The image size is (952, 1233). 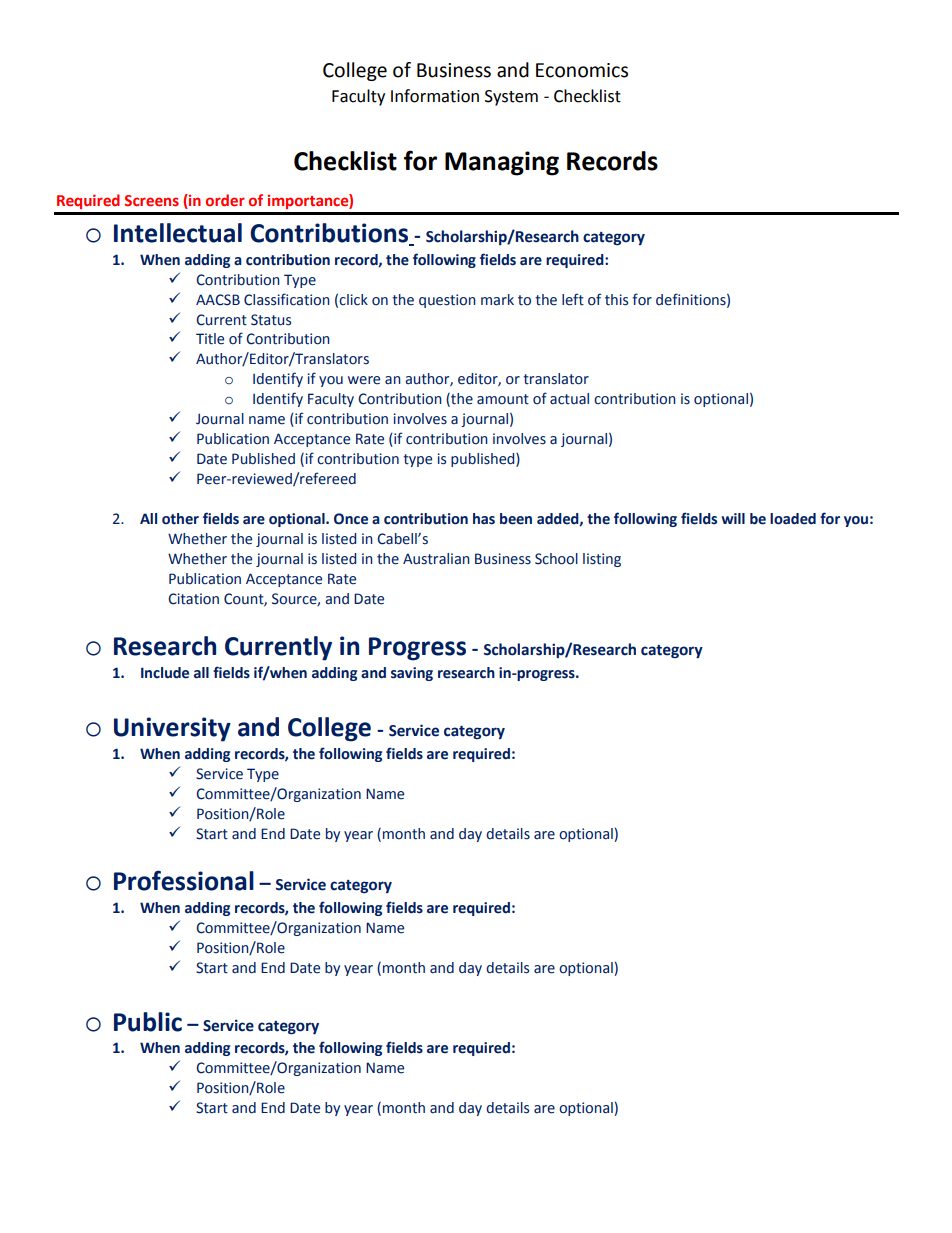 I want to click on Professional, so click(x=184, y=880).
